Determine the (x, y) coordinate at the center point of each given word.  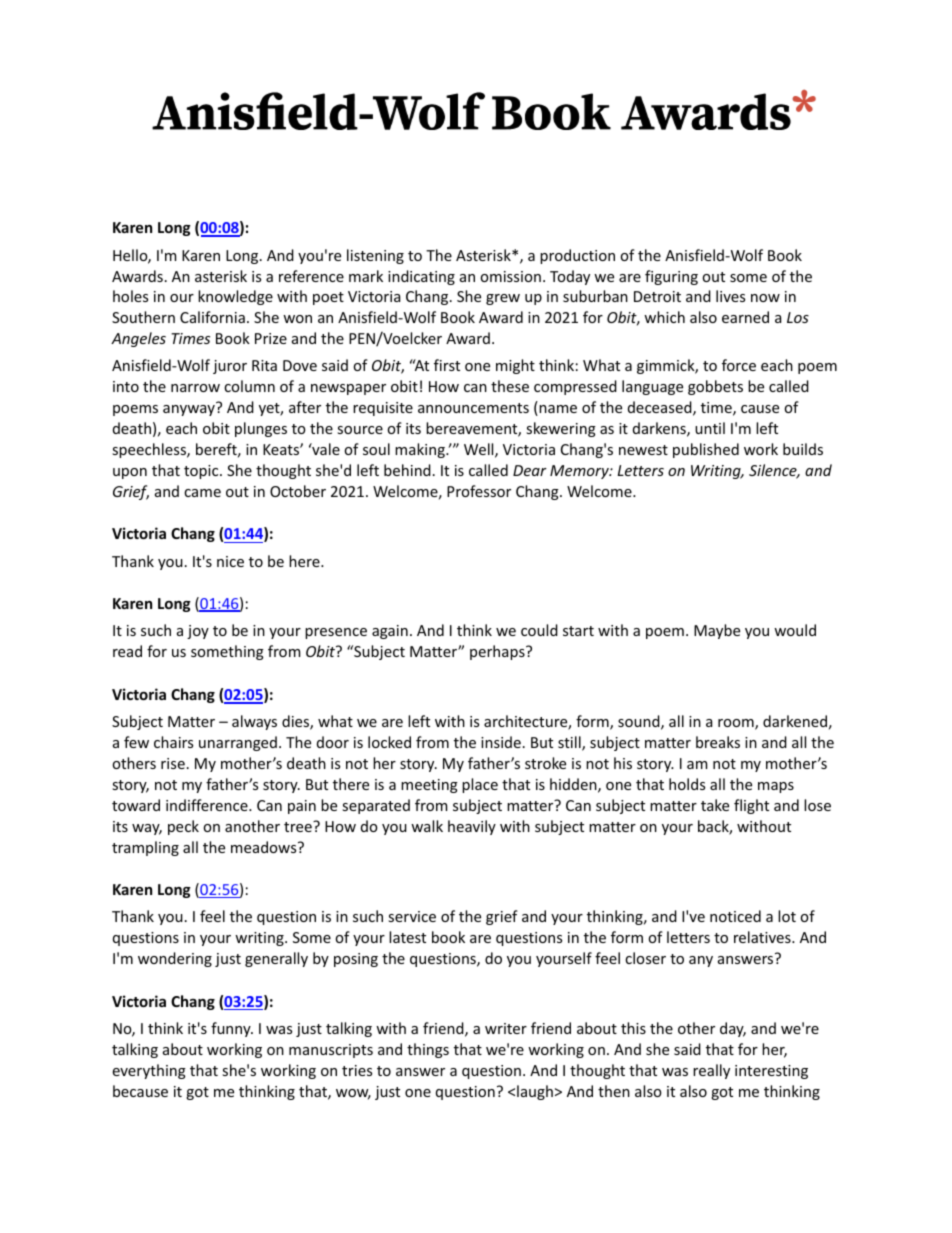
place (480, 785)
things (428, 1050)
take (715, 805)
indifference (208, 805)
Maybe (717, 631)
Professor (479, 491)
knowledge (235, 297)
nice (230, 561)
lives (730, 296)
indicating (421, 277)
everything (149, 1071)
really (711, 1071)
